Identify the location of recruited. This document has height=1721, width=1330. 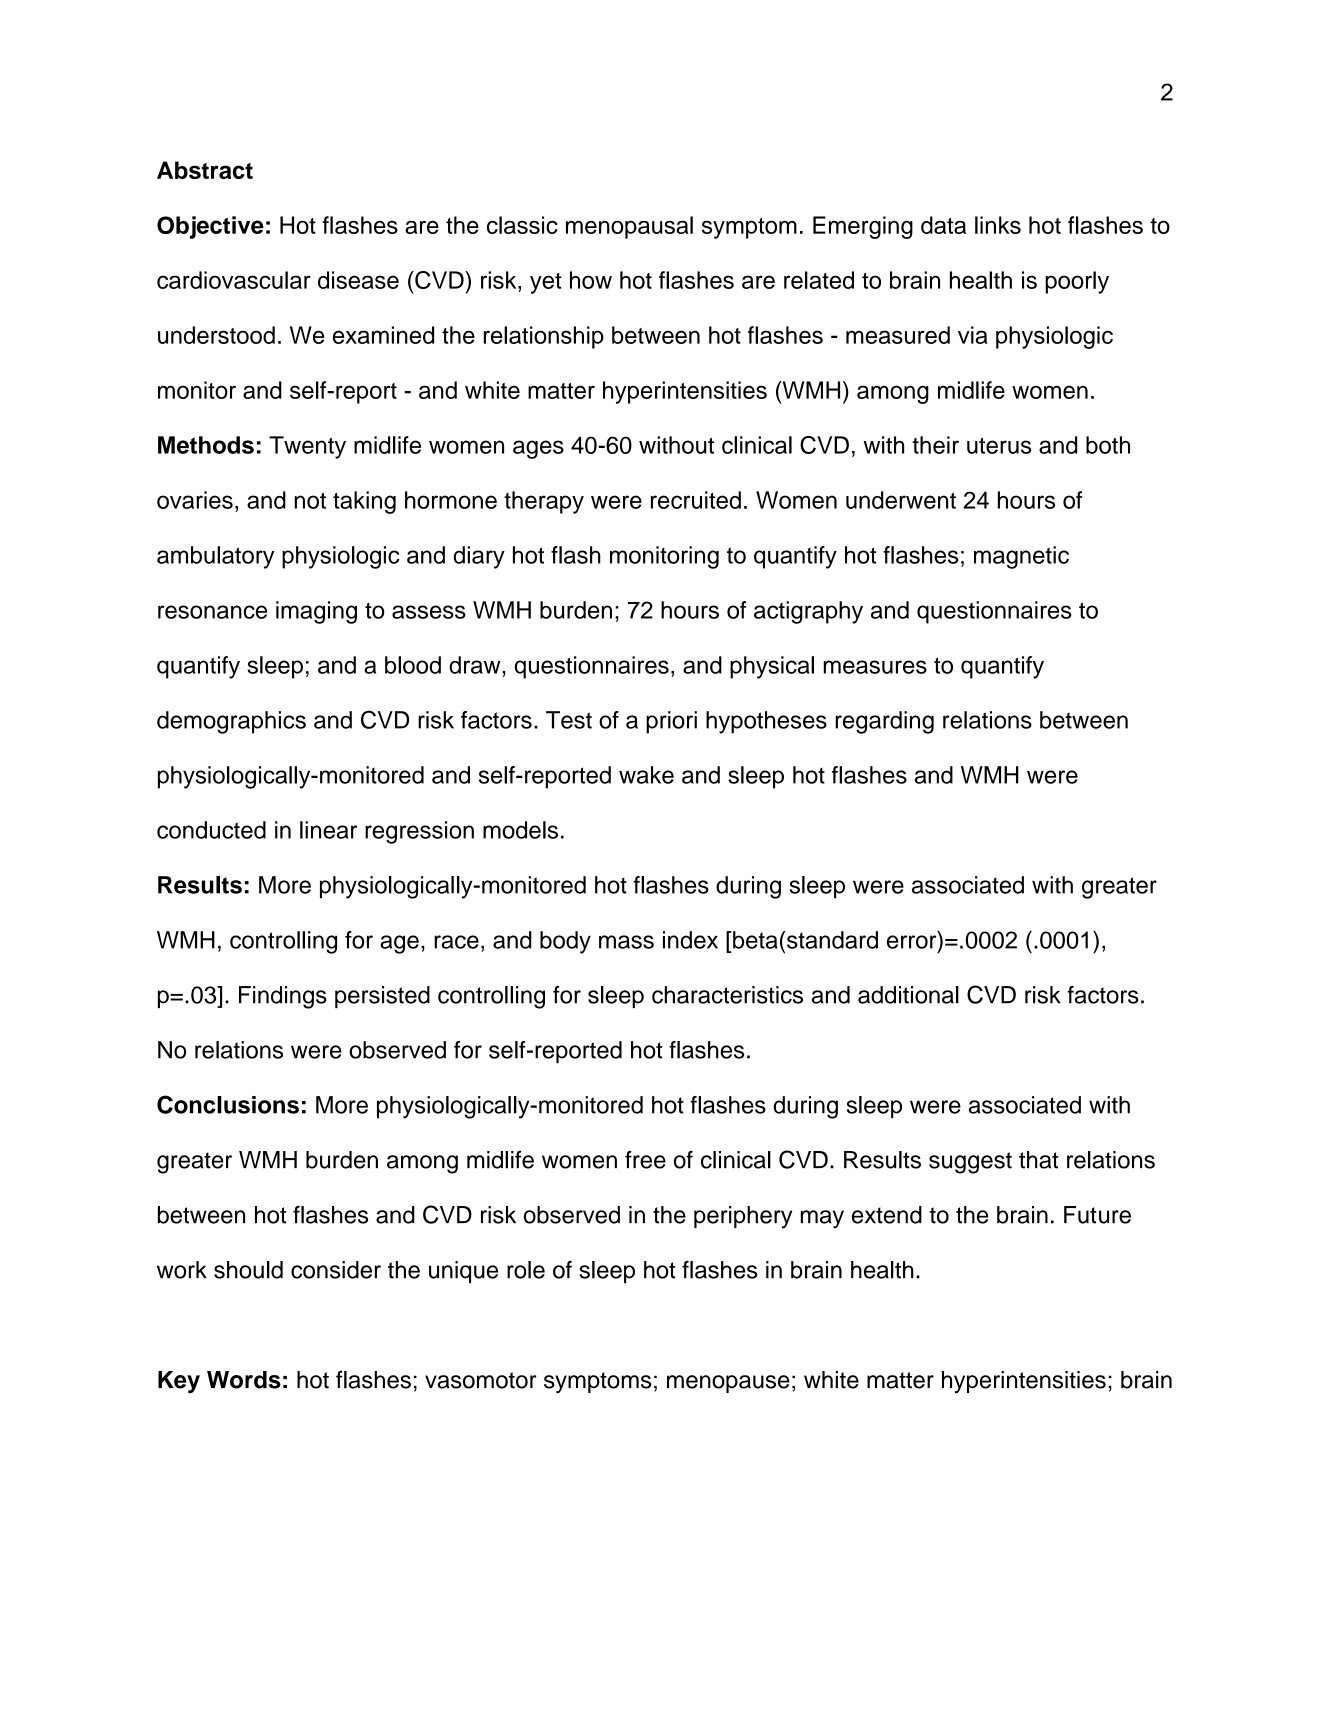
(696, 500).
